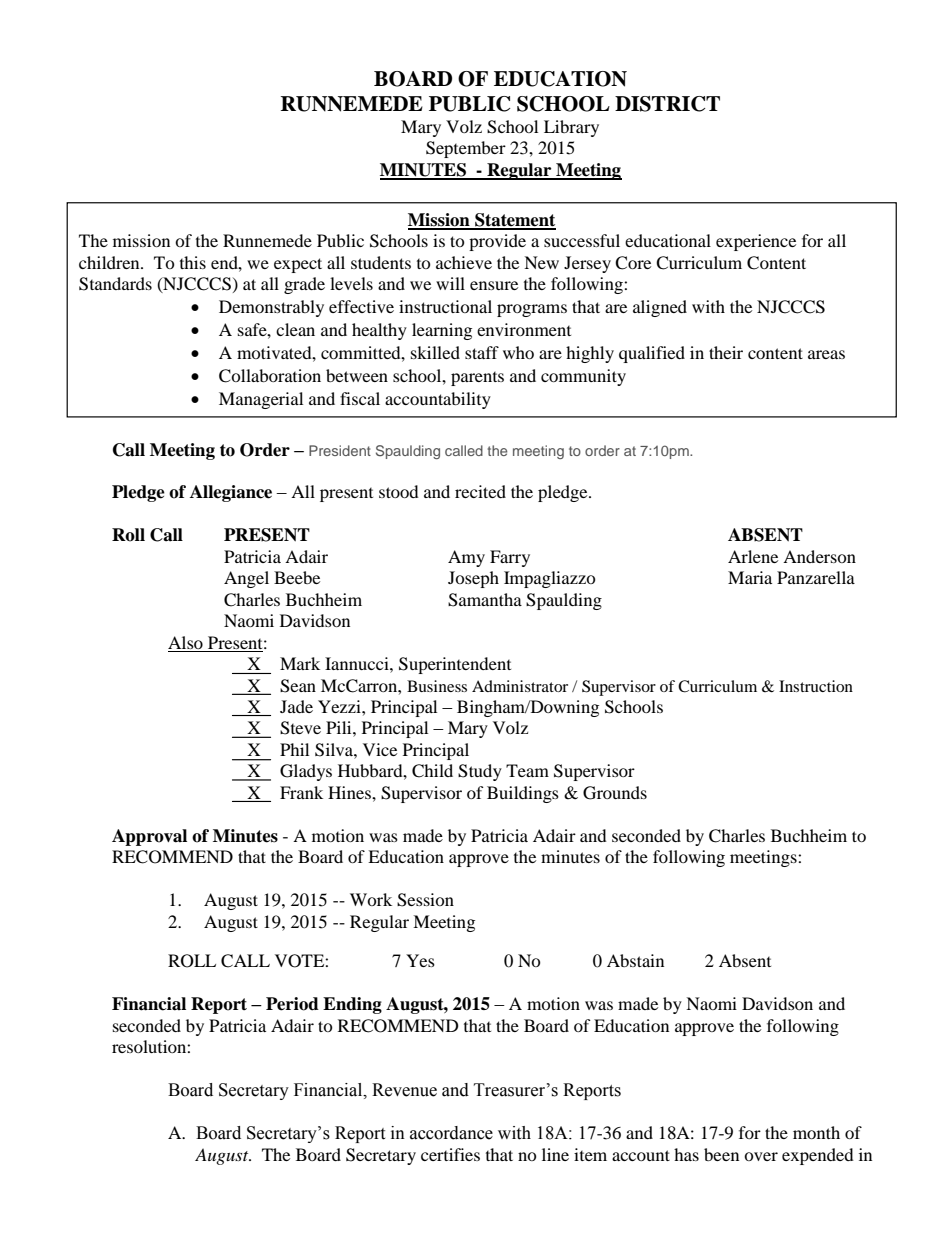  Describe the element at coordinates (466, 149) in the screenshot. I see `September` at that location.
